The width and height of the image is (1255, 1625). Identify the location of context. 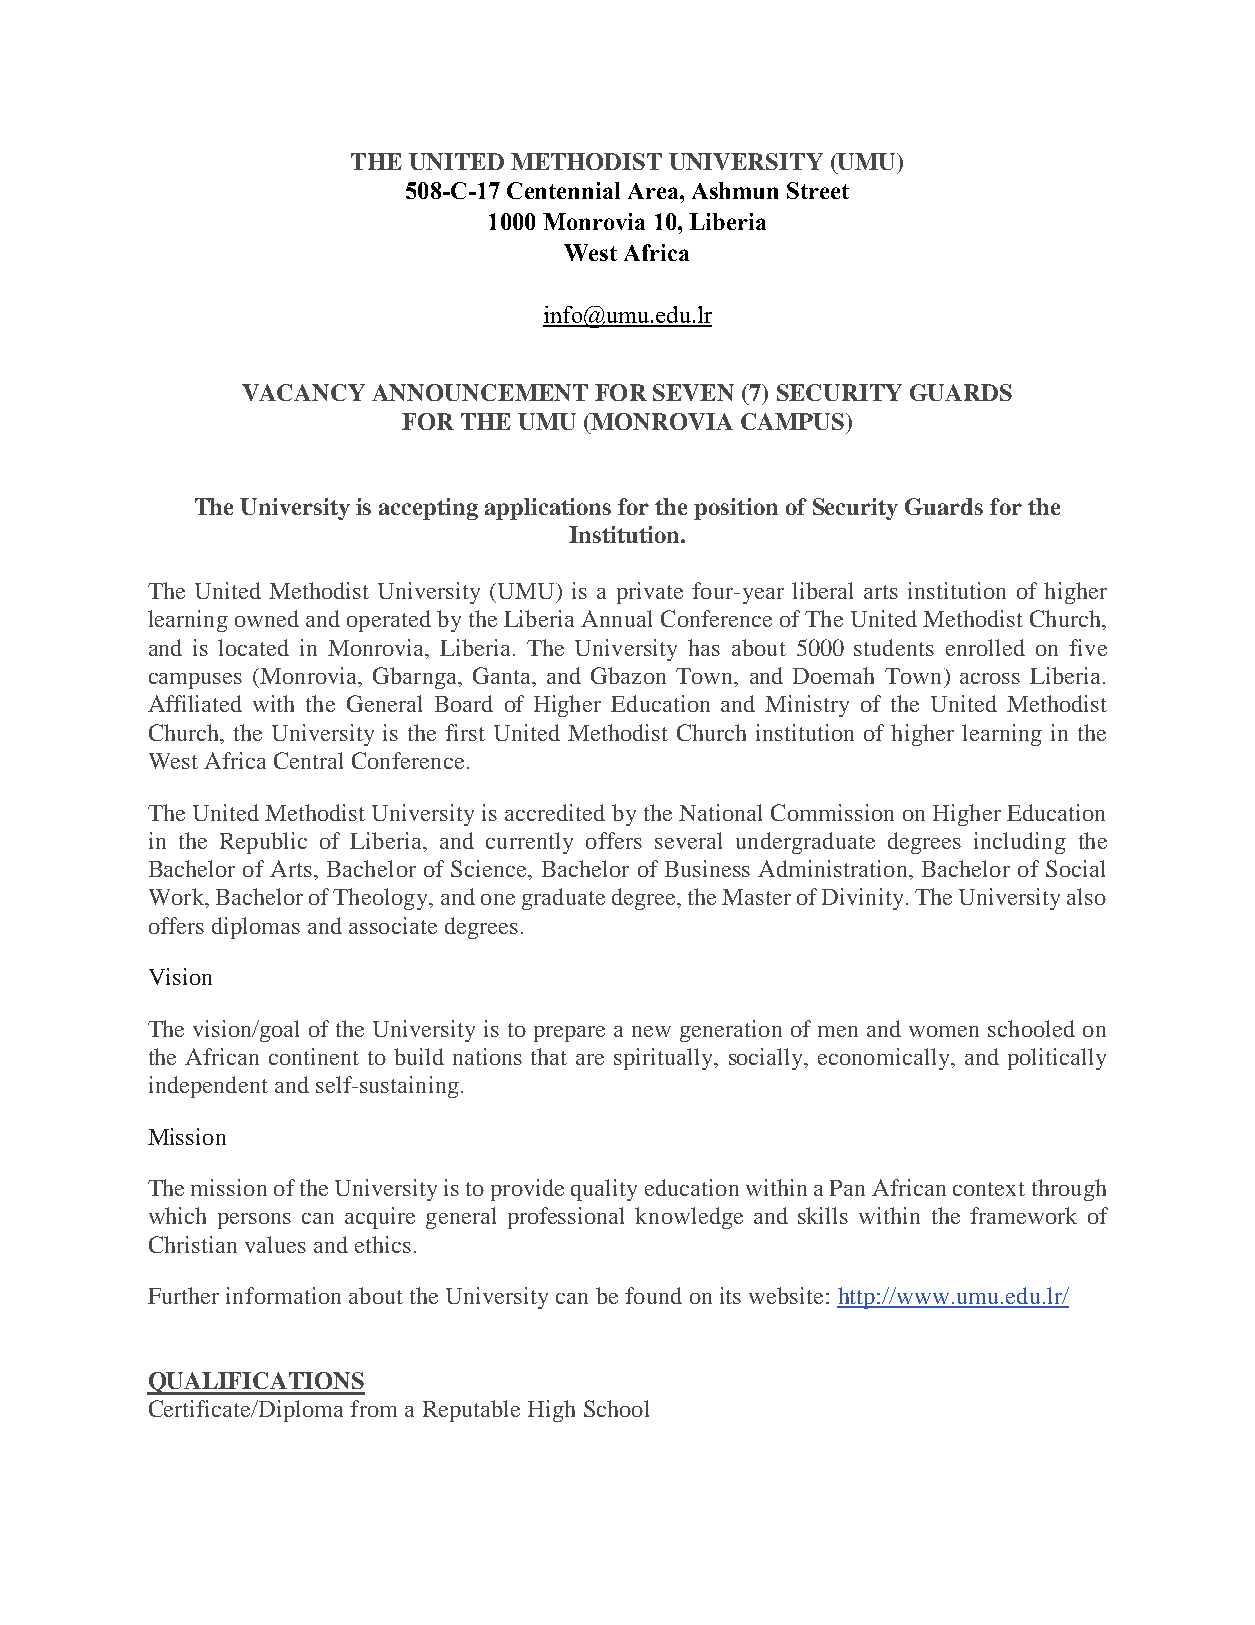
(989, 1189).
